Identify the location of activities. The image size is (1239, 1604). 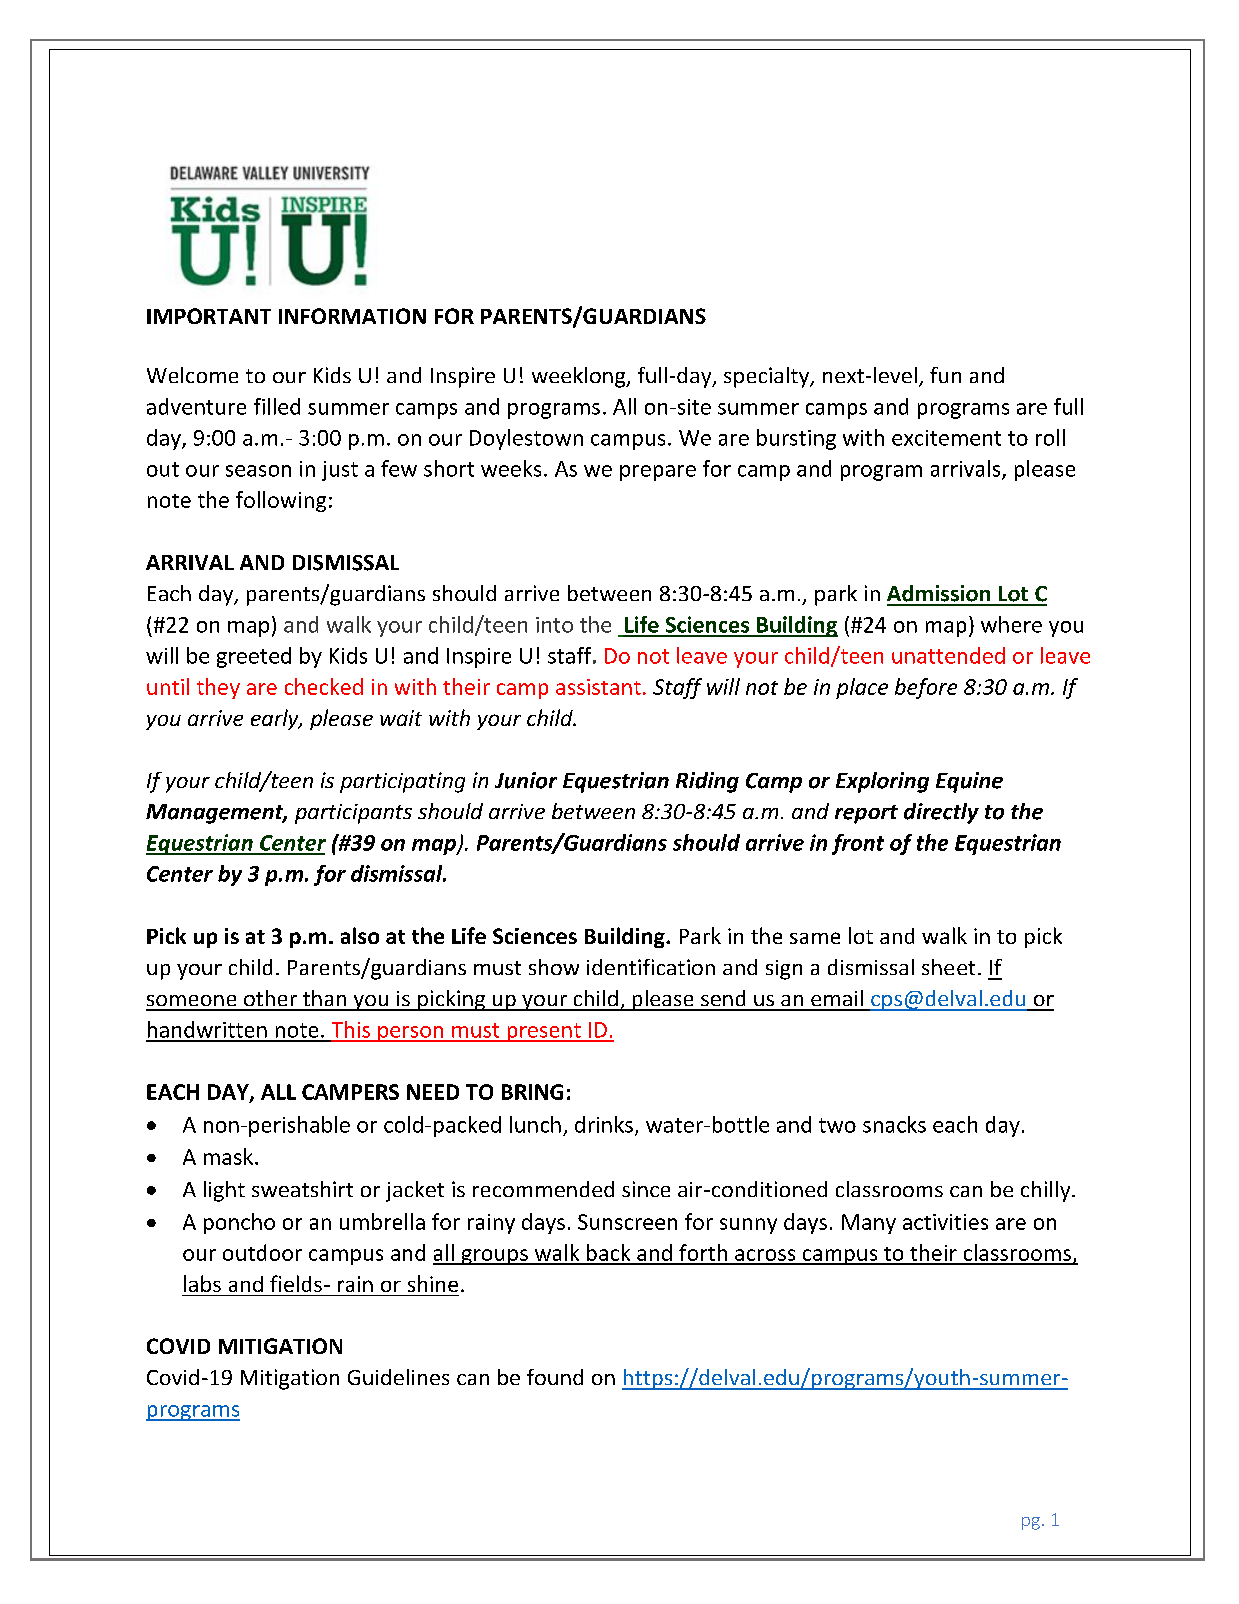
(945, 1222).
